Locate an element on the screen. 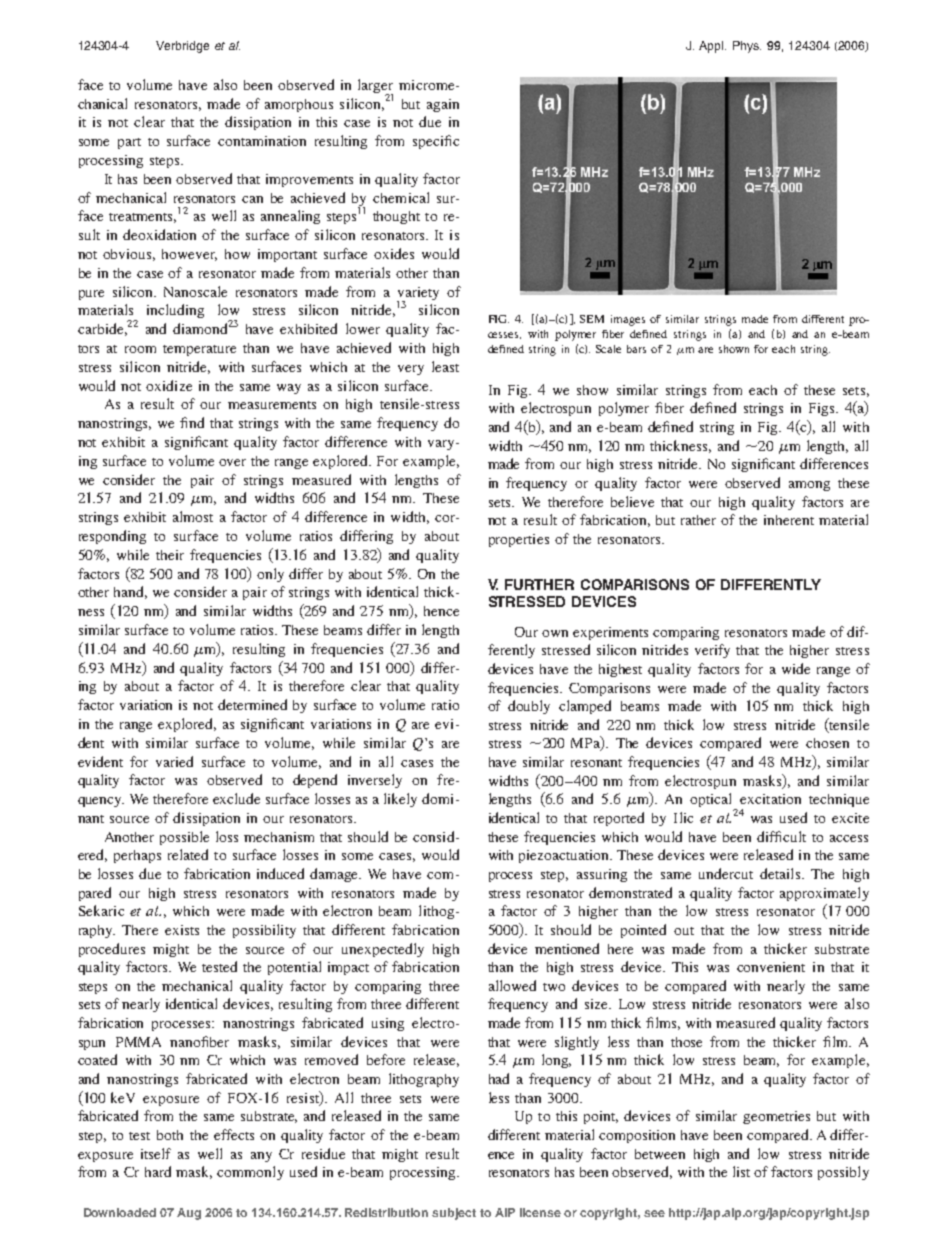  part is located at coordinates (129, 143).
